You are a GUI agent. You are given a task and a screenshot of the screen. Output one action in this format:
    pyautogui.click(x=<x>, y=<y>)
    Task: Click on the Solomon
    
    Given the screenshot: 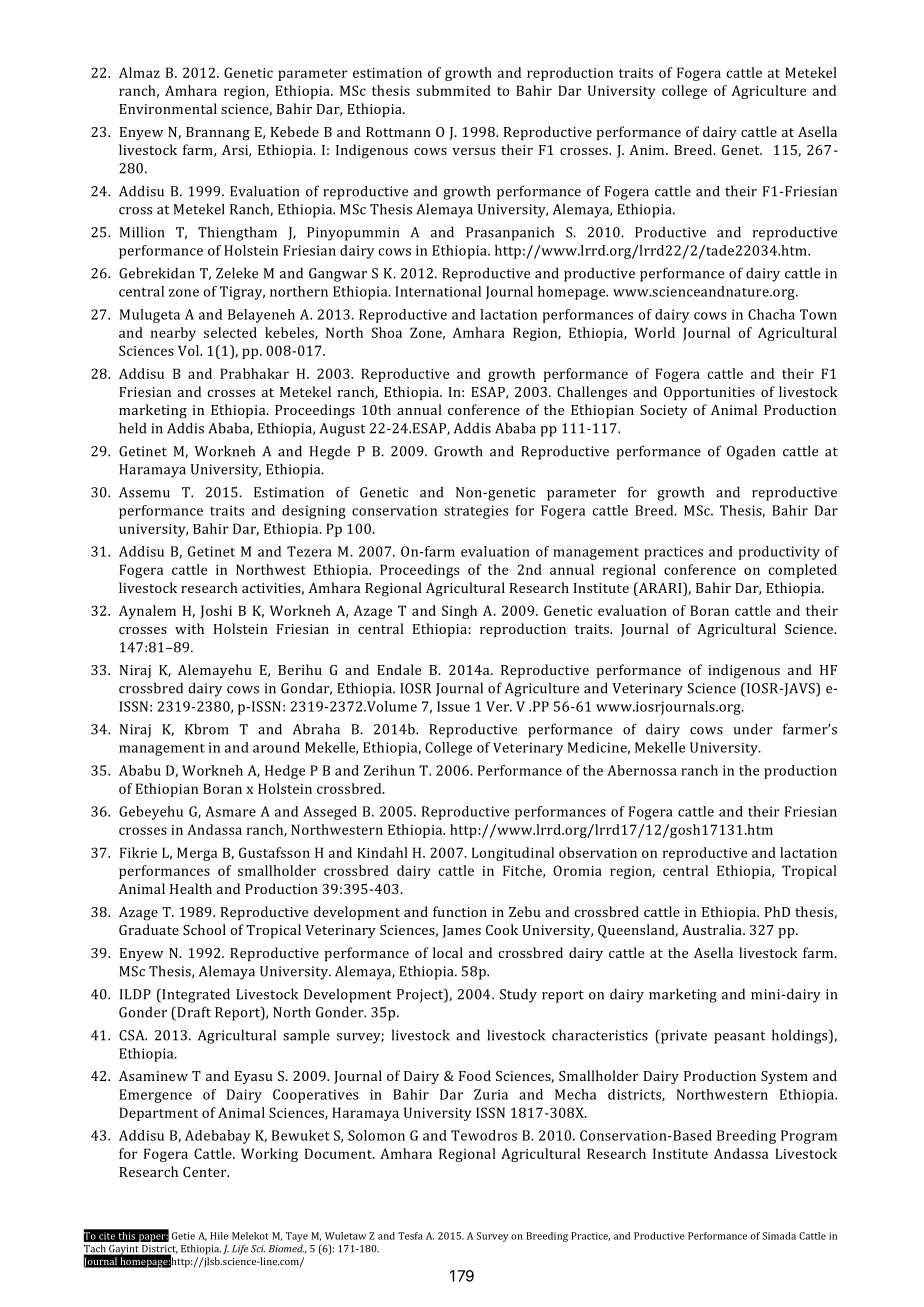 What is the action you would take?
    pyautogui.click(x=376, y=1135)
